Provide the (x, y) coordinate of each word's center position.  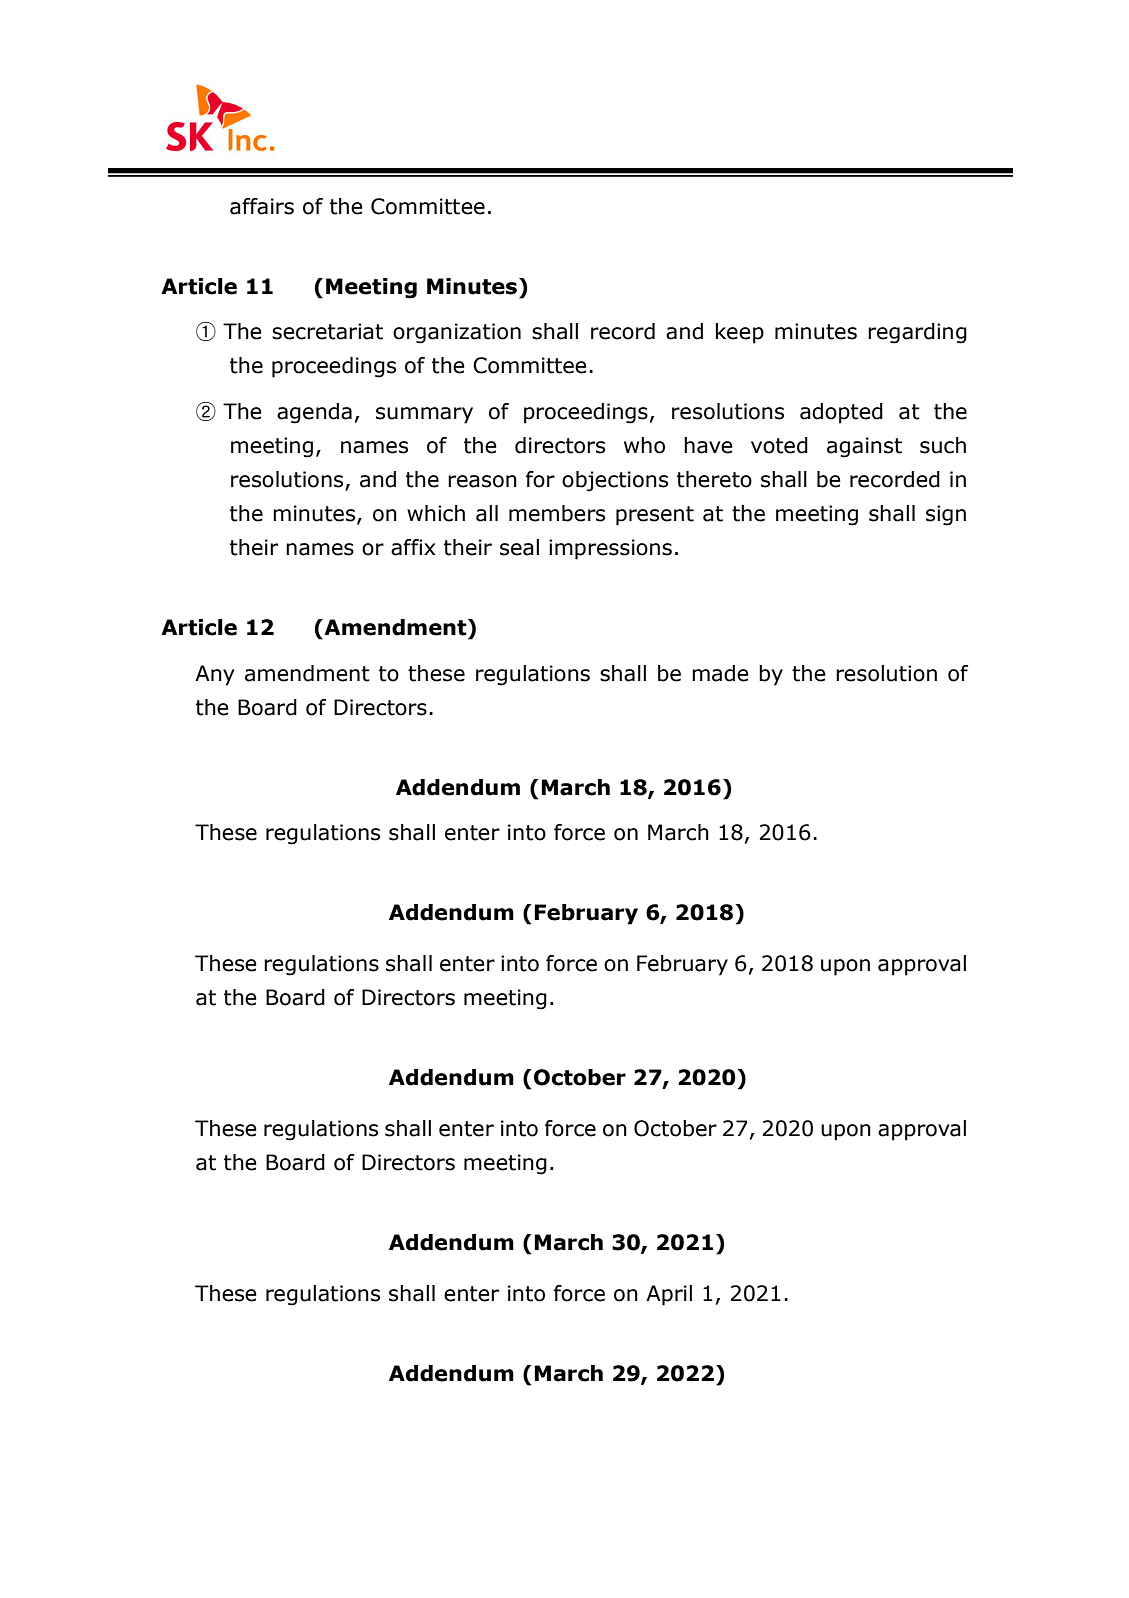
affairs (262, 206)
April (669, 1295)
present (655, 516)
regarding (917, 333)
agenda (314, 413)
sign (946, 515)
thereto (714, 479)
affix (413, 547)
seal (519, 547)
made (720, 673)
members (557, 513)
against (864, 447)
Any (214, 675)
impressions (610, 549)
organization (457, 333)
